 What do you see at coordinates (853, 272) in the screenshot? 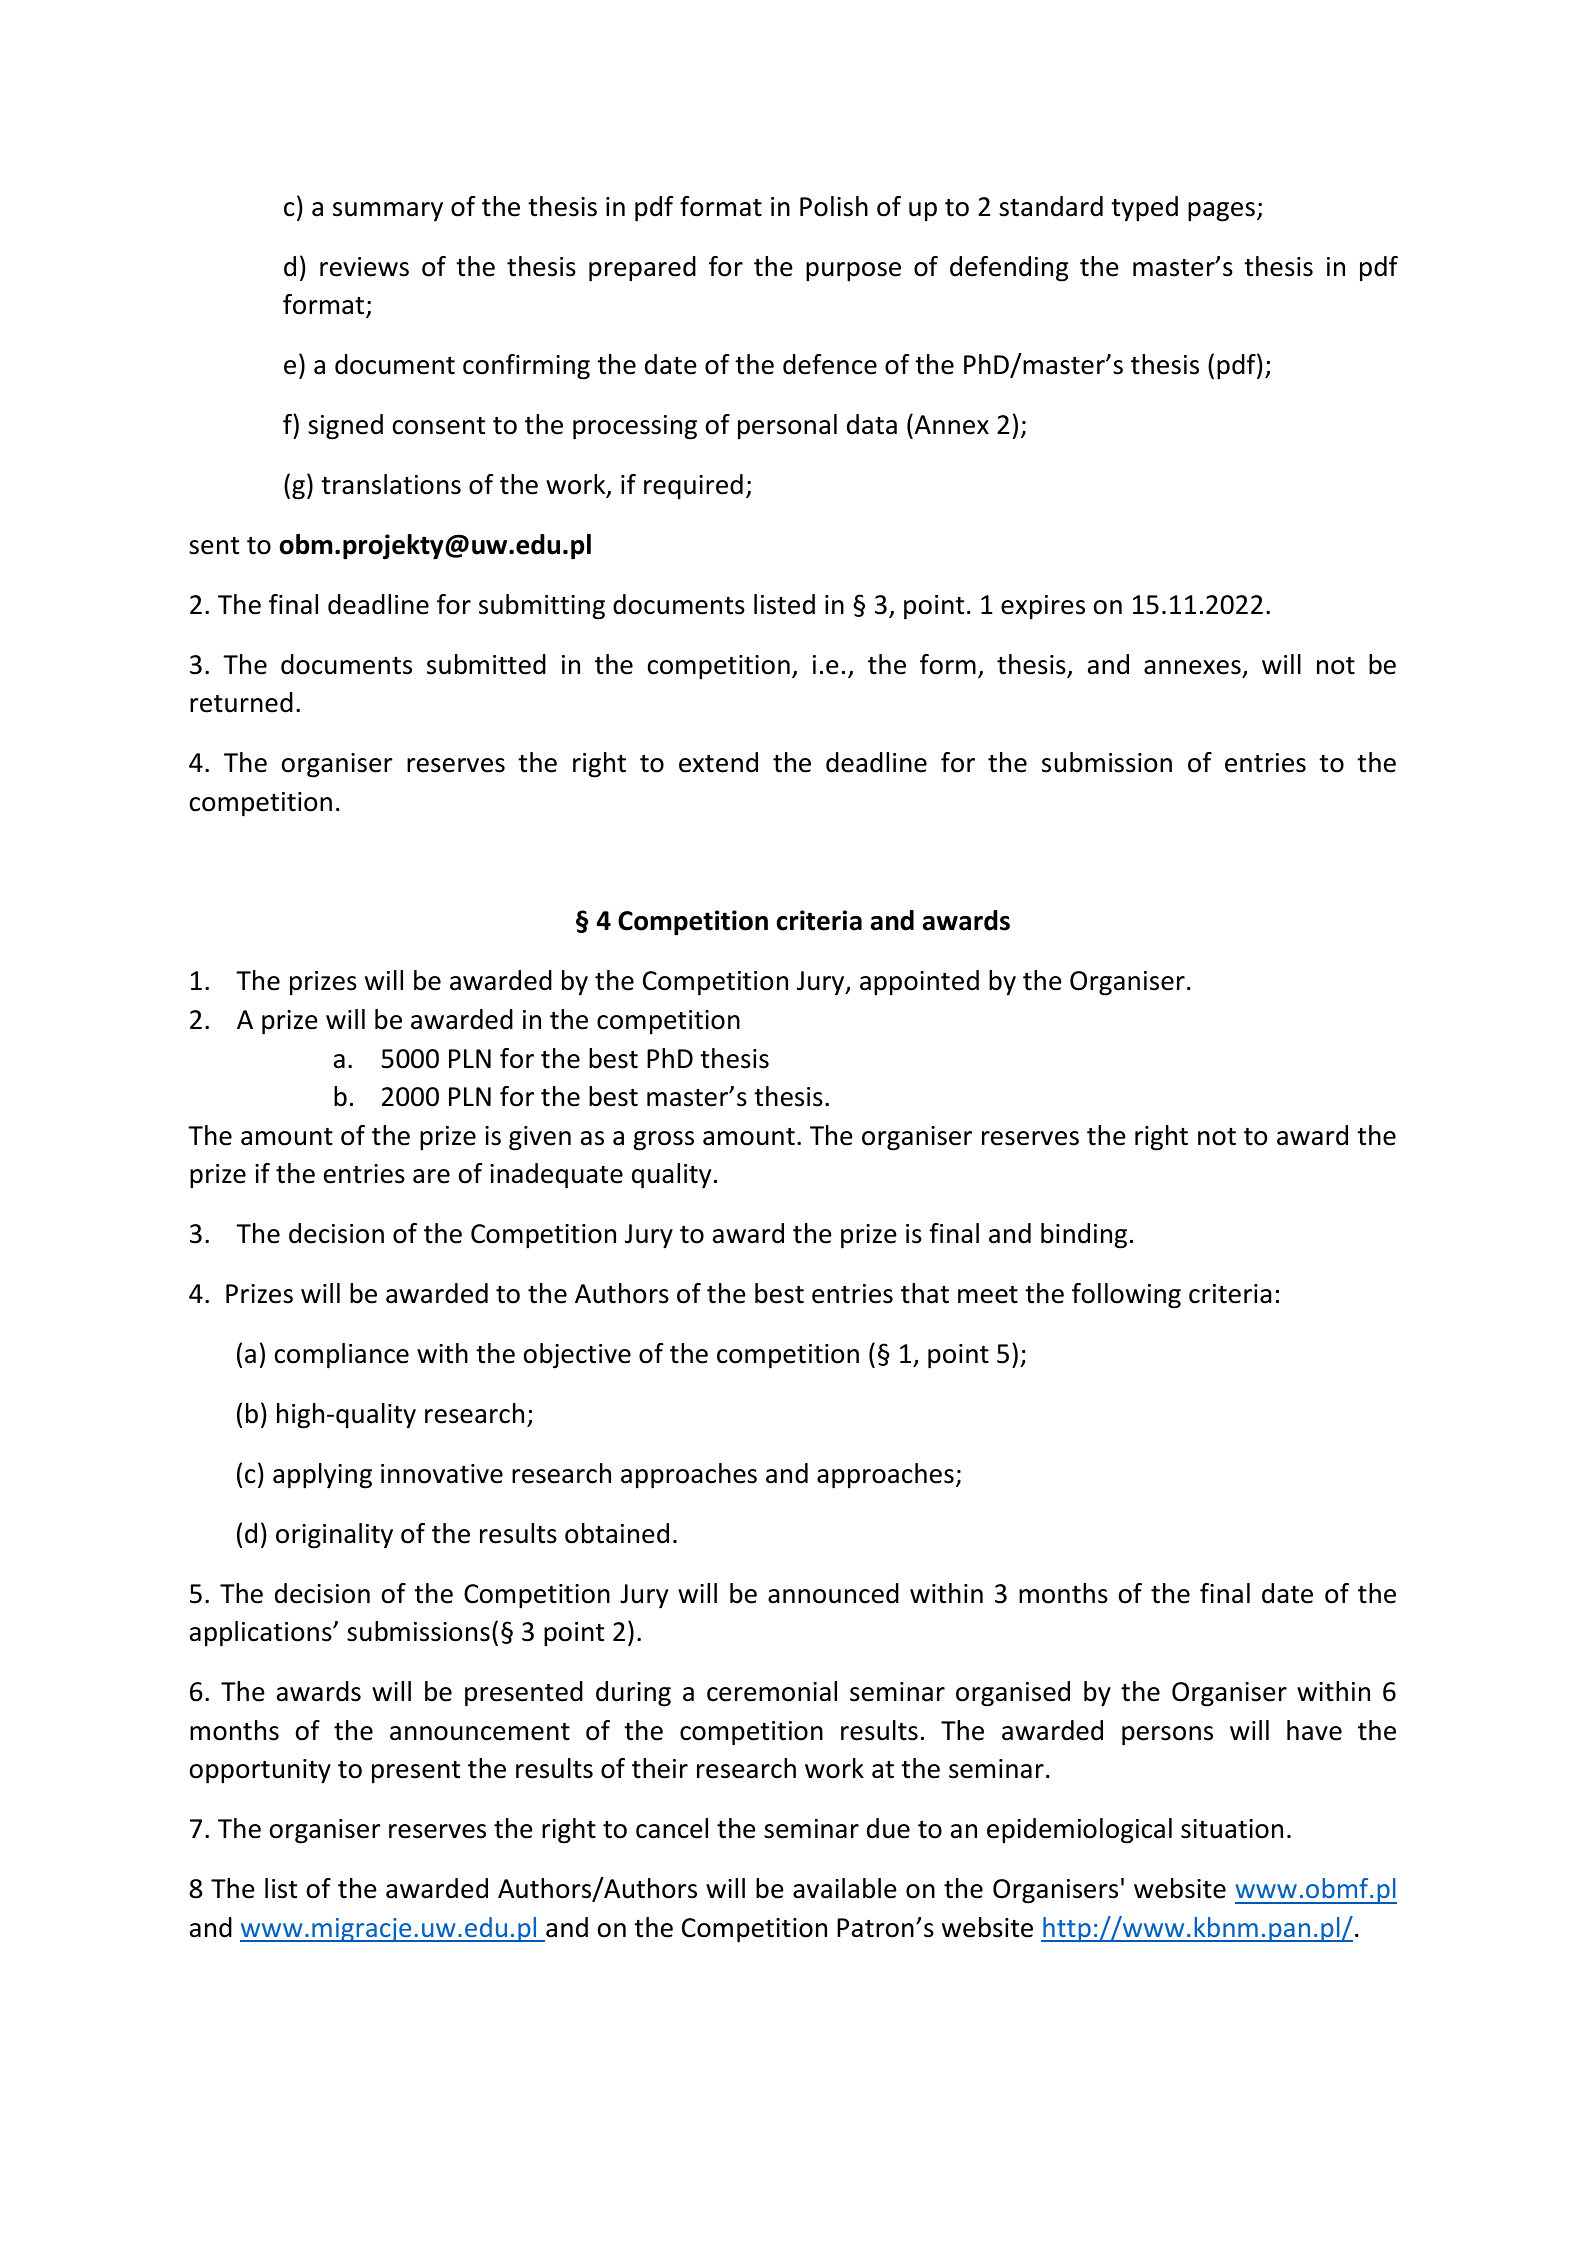
I see `purpose` at bounding box center [853, 272].
